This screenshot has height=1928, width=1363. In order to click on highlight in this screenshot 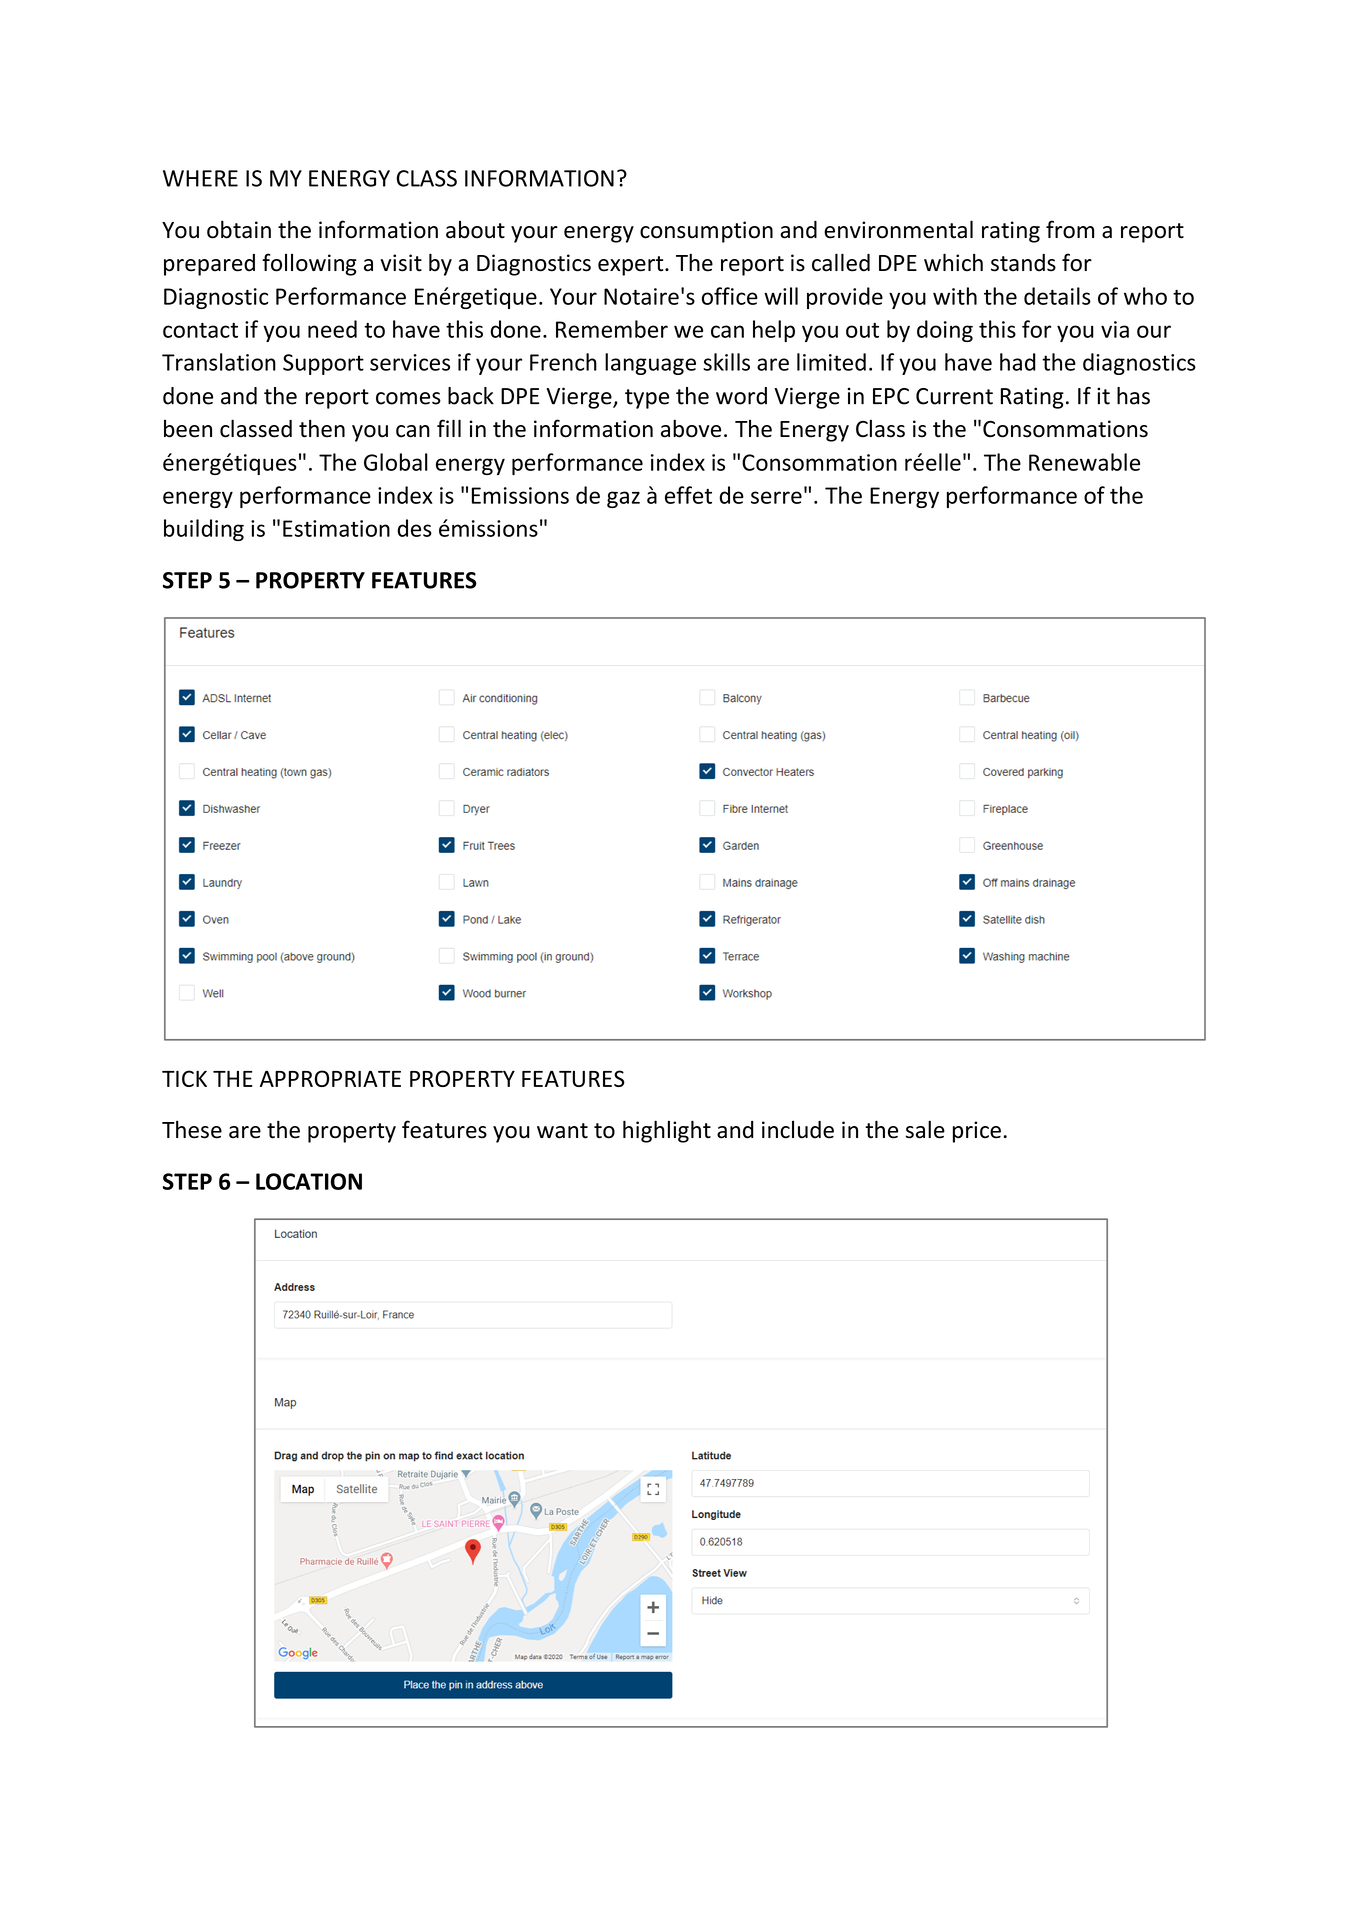, I will do `click(667, 1131)`.
